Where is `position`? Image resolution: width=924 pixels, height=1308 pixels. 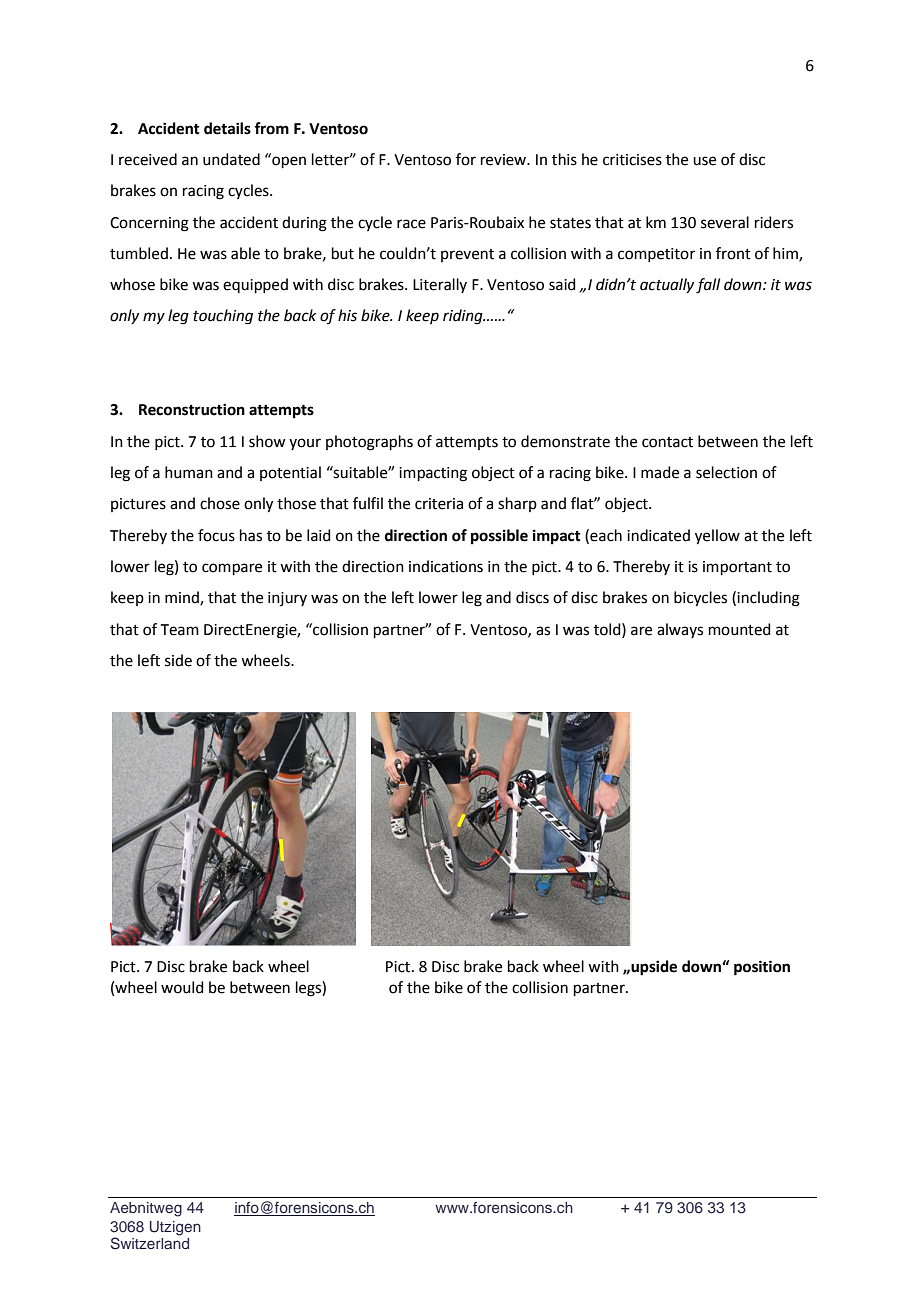 position is located at coordinates (762, 968).
